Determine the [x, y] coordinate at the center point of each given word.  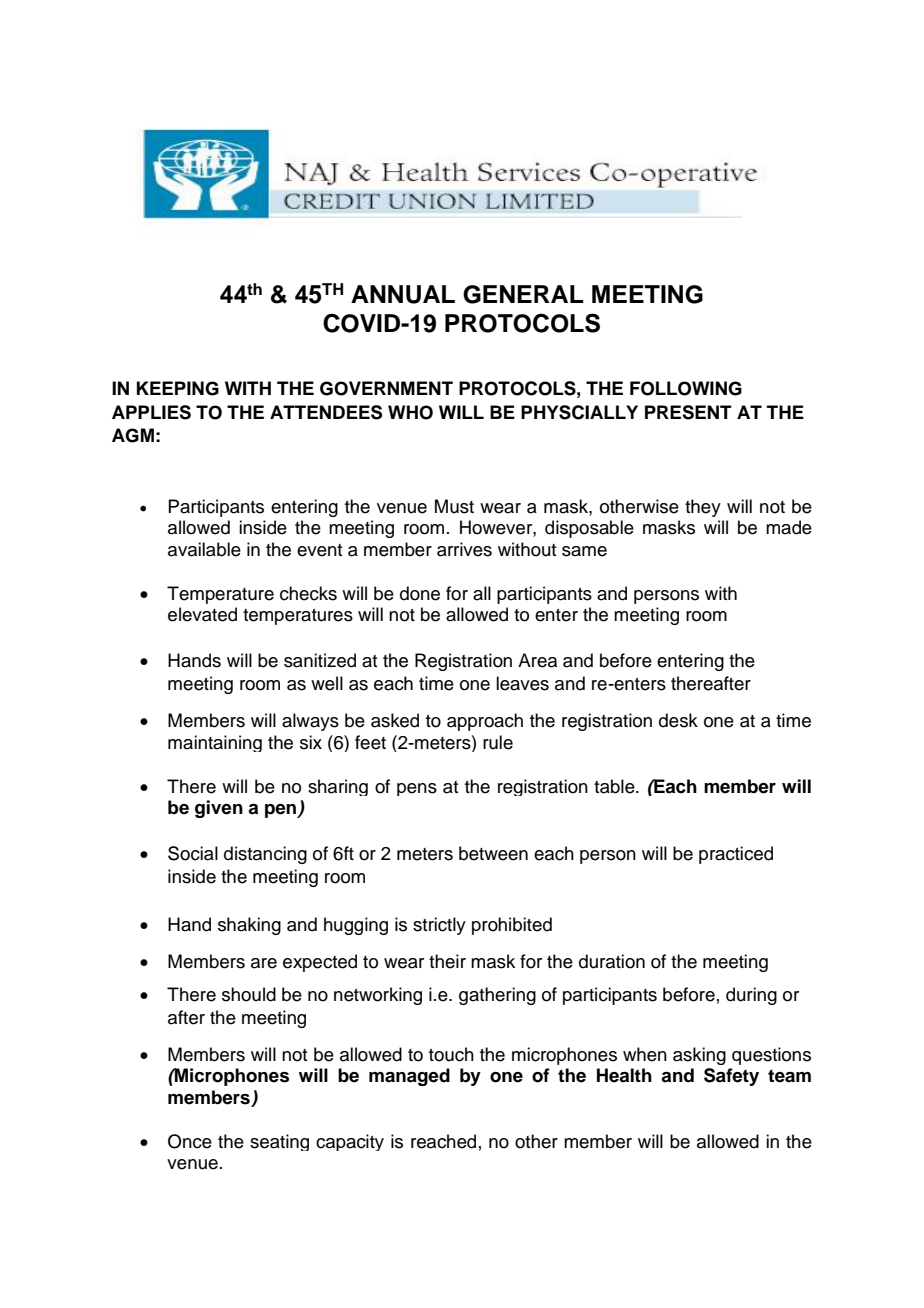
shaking [249, 926]
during [751, 996]
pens [417, 789]
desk [678, 720]
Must [454, 506]
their [447, 961]
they [703, 508]
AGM [133, 435]
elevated [202, 614]
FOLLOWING [686, 388]
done [420, 593]
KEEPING [178, 388]
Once [190, 1141]
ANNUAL [403, 294]
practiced [736, 855]
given [219, 809]
